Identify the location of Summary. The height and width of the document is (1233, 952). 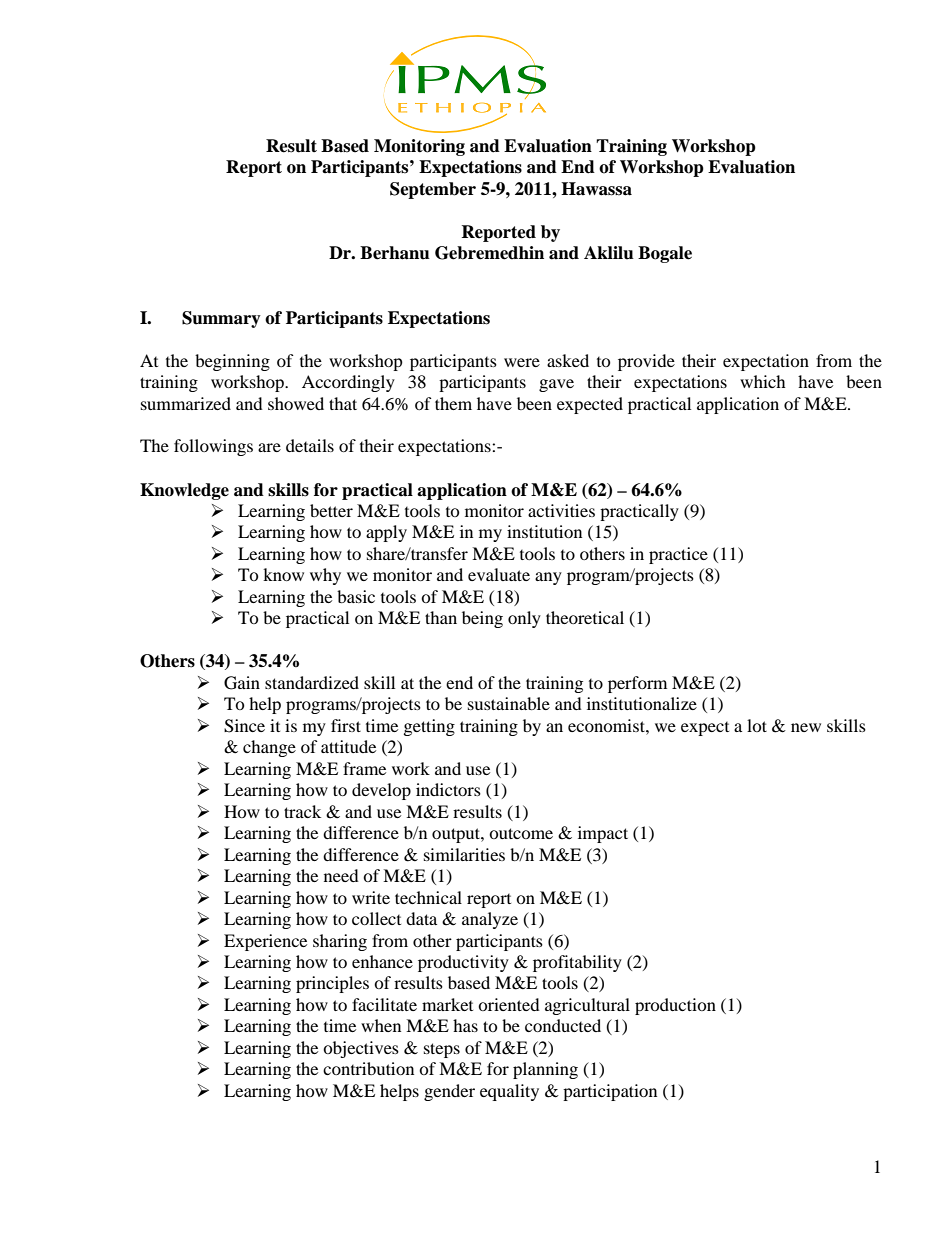
(221, 319).
